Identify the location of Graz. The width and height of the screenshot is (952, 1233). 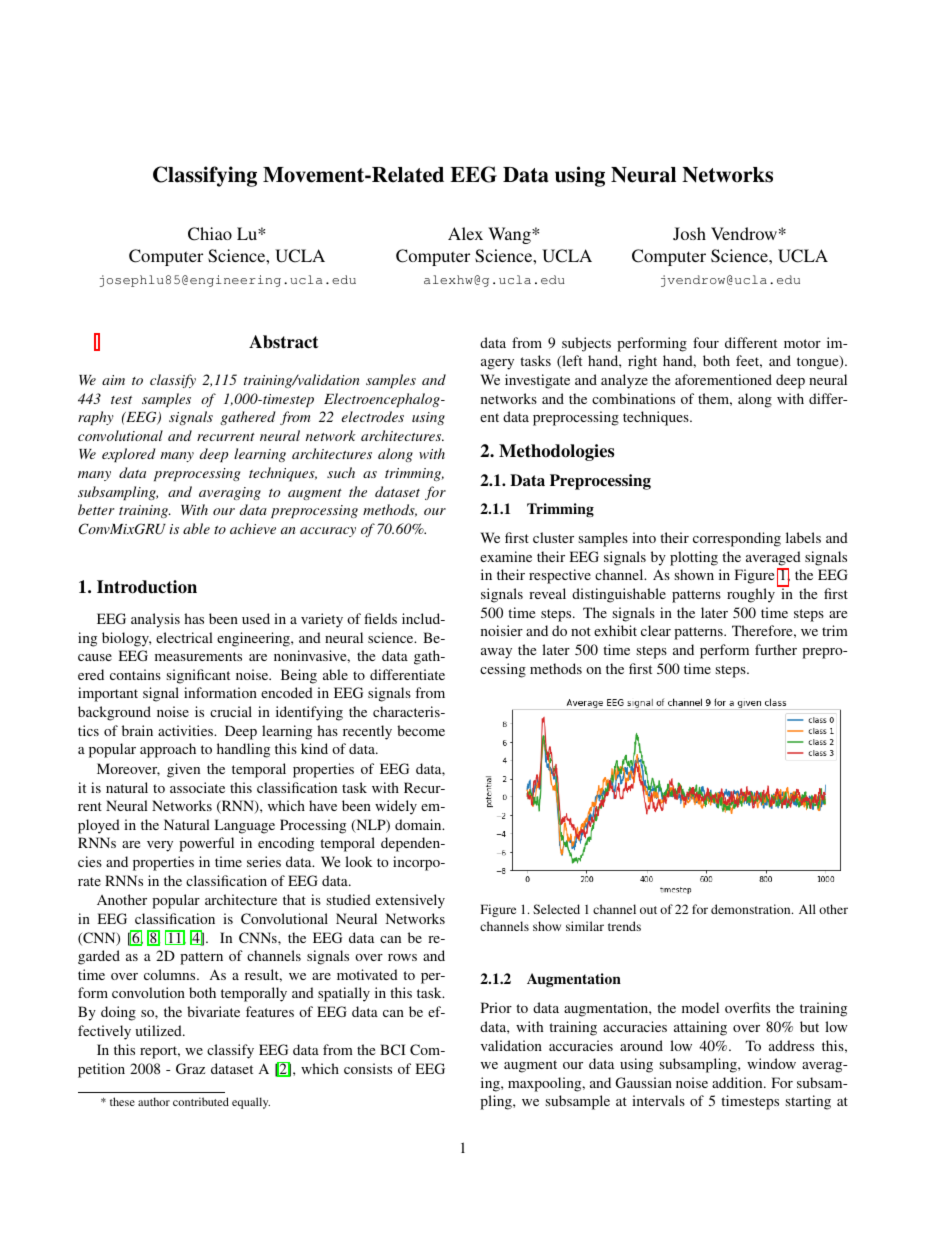
(190, 1068).
